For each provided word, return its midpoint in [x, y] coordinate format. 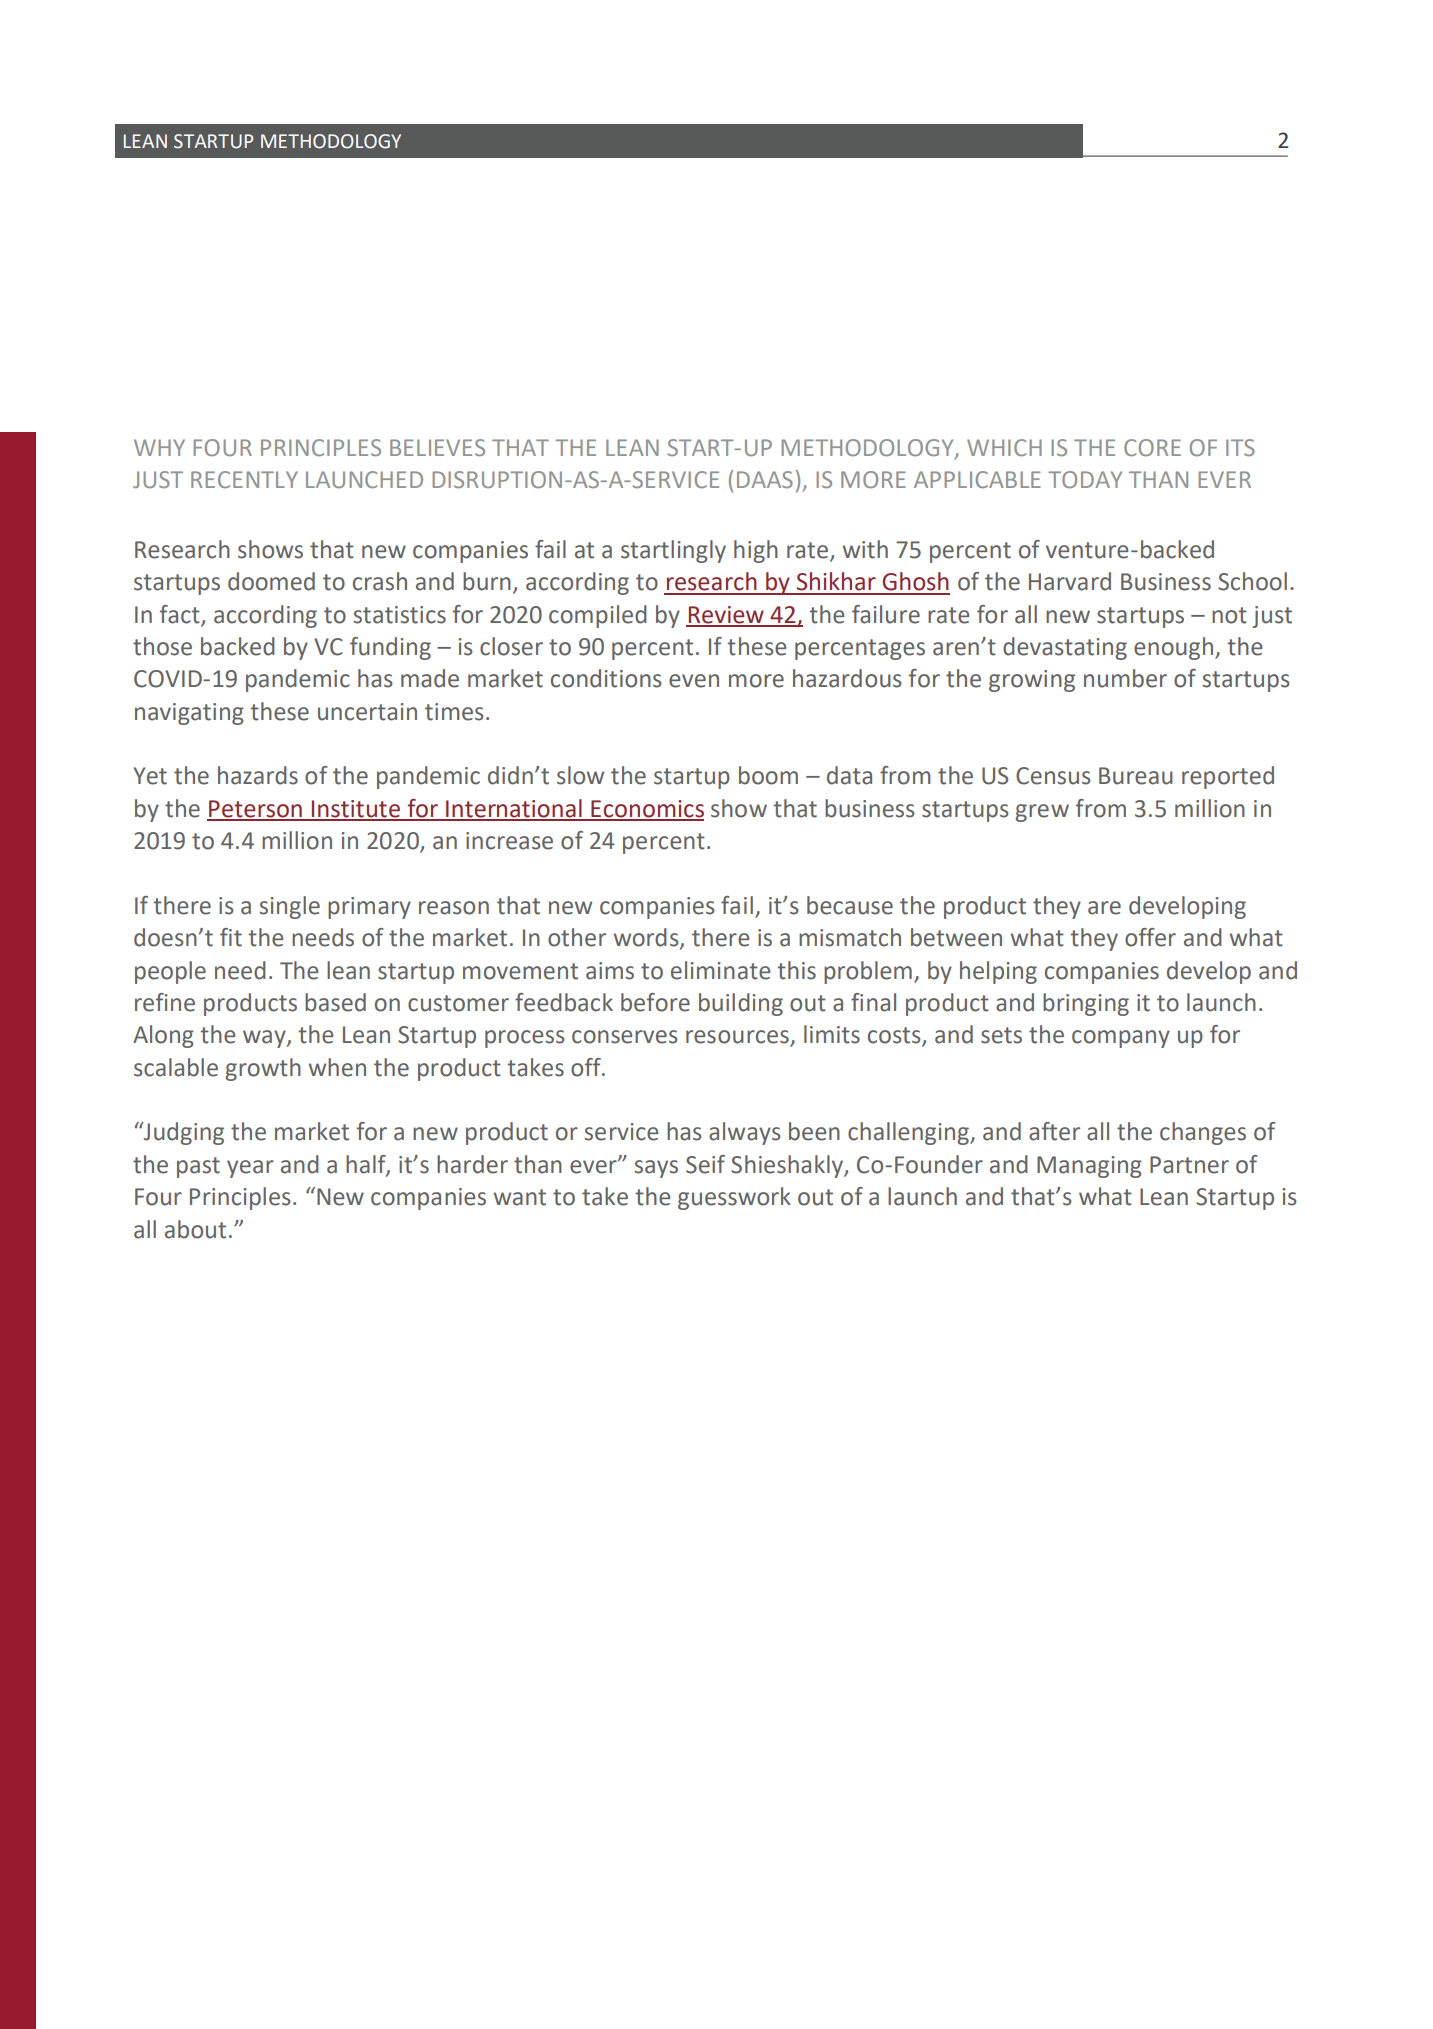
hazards [258, 775]
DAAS [765, 479]
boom [768, 775]
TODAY [1085, 479]
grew [1042, 813]
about [195, 1229]
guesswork [734, 1198]
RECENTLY [244, 479]
